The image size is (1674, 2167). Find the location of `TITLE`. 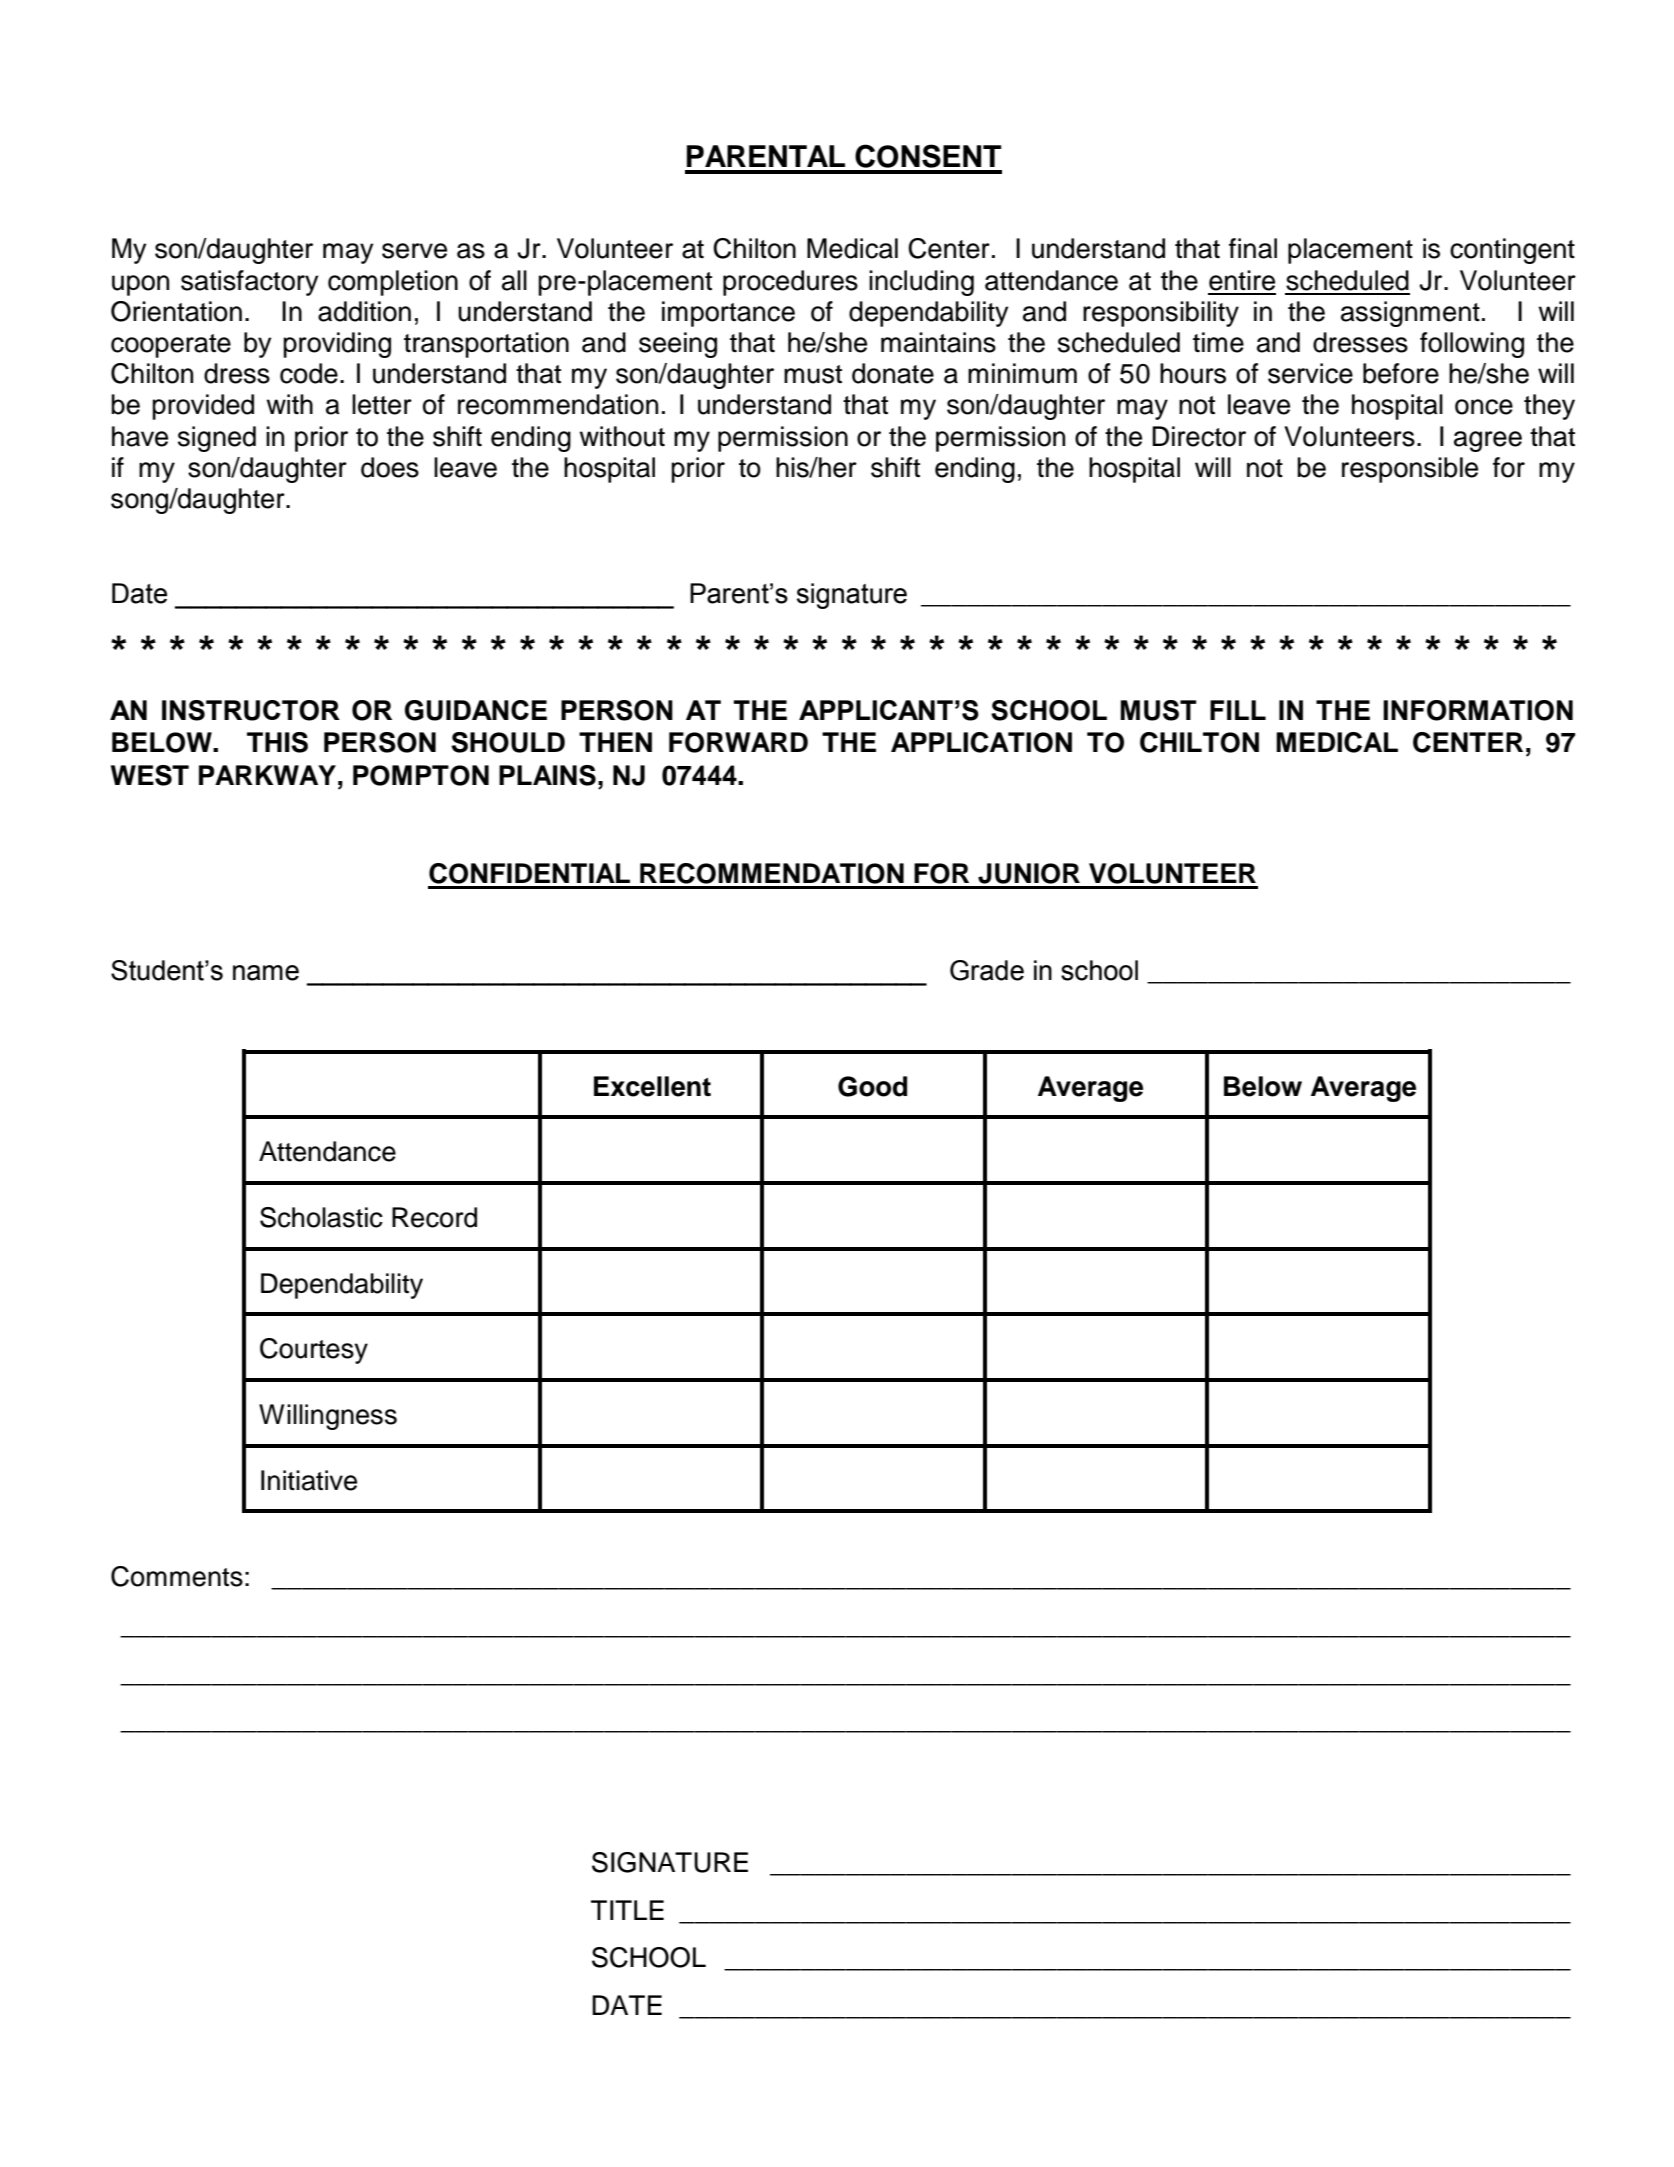

TITLE is located at coordinates (627, 1910).
